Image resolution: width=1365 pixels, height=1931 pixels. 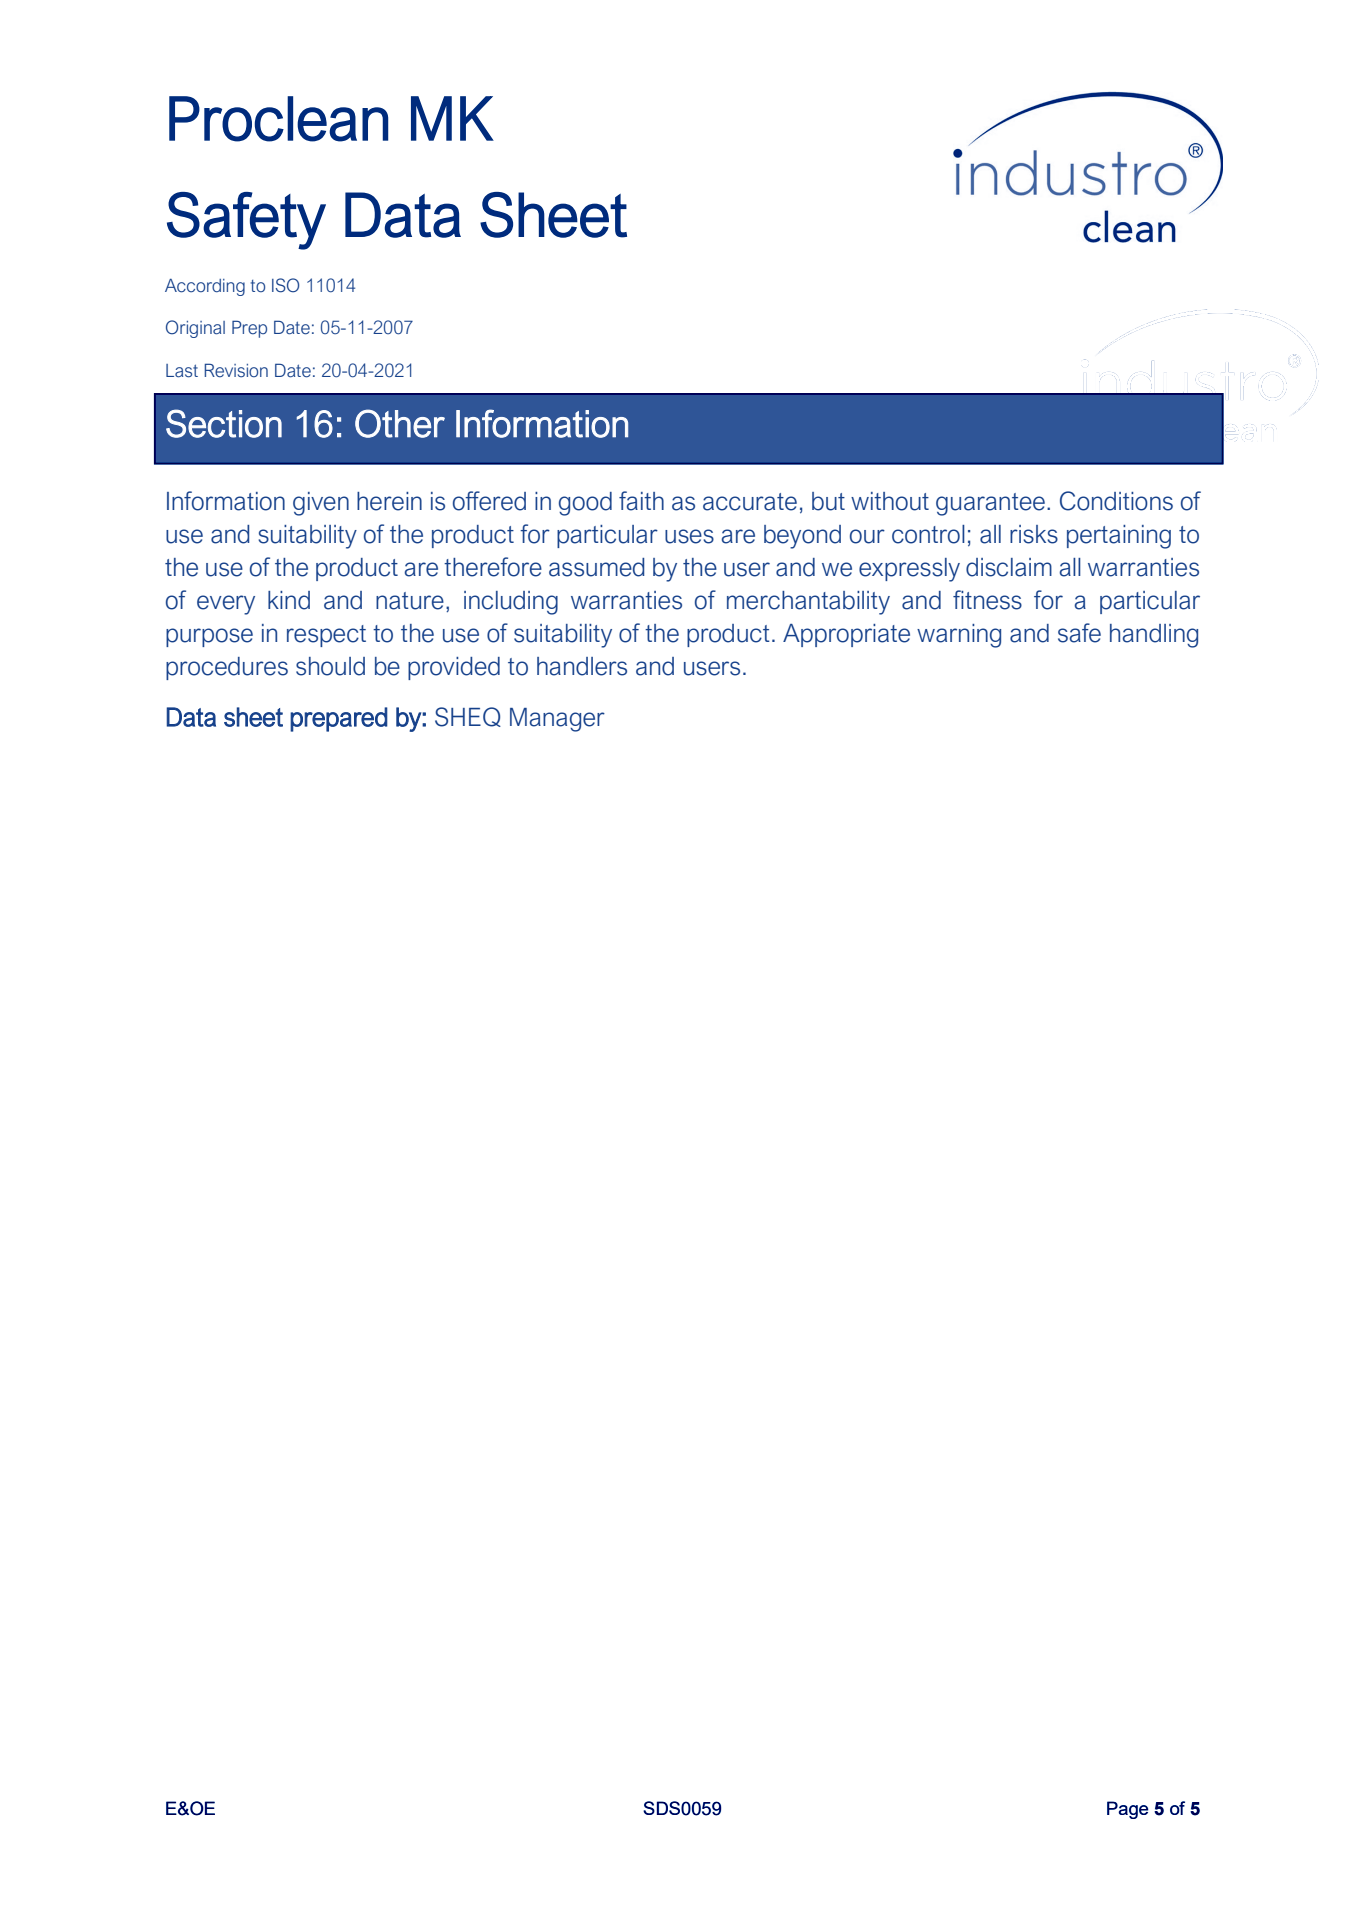 I want to click on ISO, so click(x=285, y=285).
